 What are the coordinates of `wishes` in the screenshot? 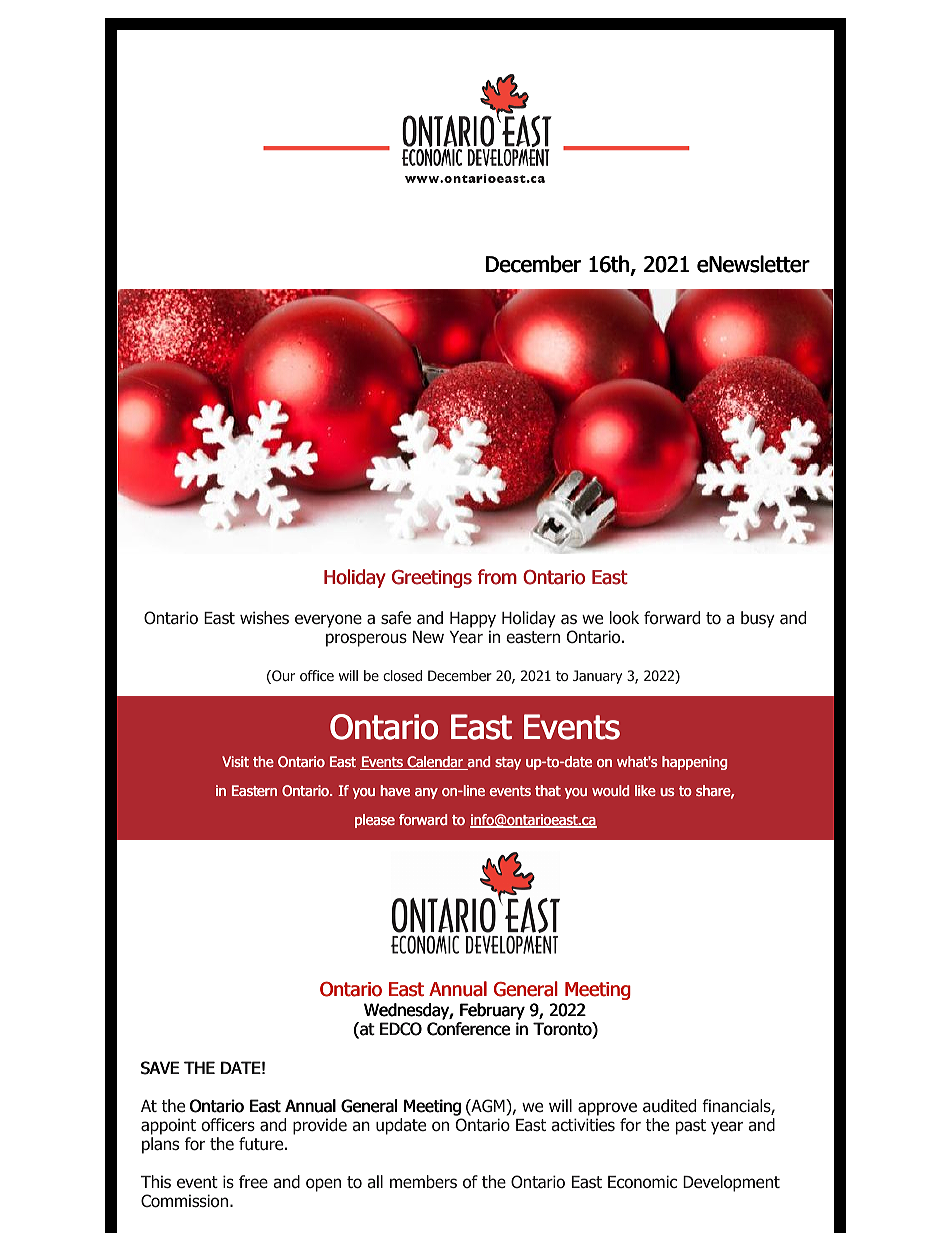 It's located at (264, 617).
